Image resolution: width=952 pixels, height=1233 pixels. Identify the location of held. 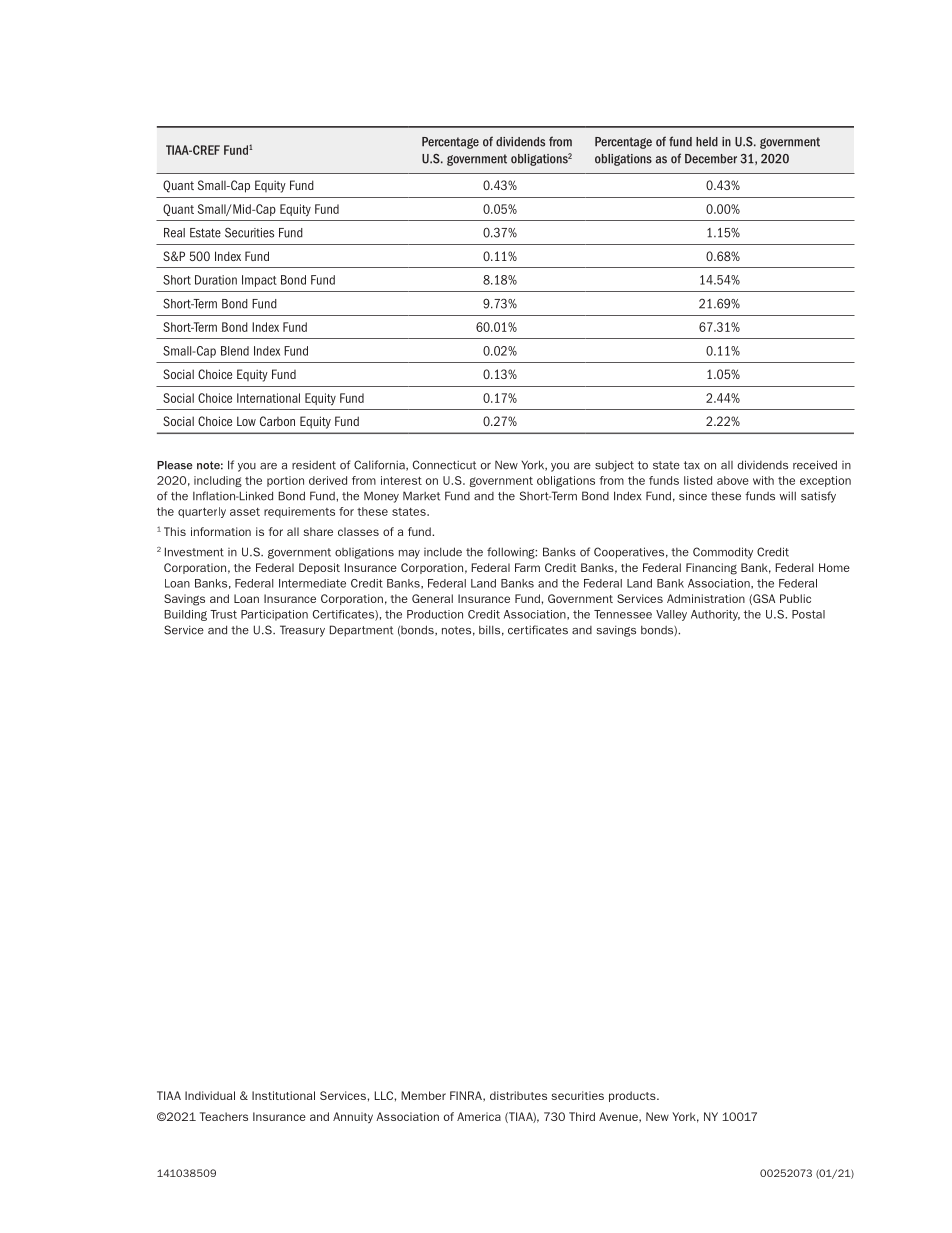
(707, 142).
